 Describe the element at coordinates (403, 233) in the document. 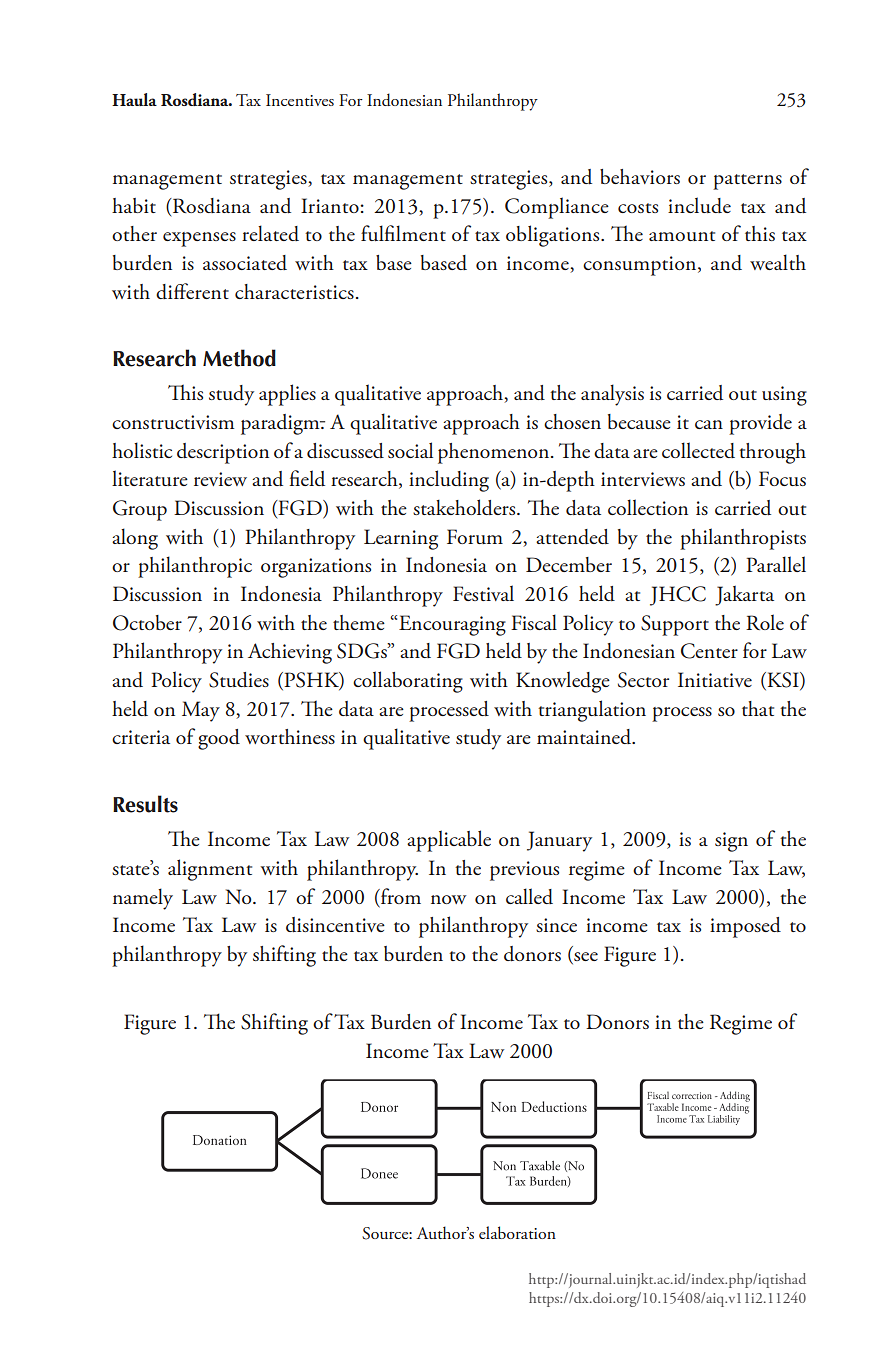

I see `fulfilment` at that location.
